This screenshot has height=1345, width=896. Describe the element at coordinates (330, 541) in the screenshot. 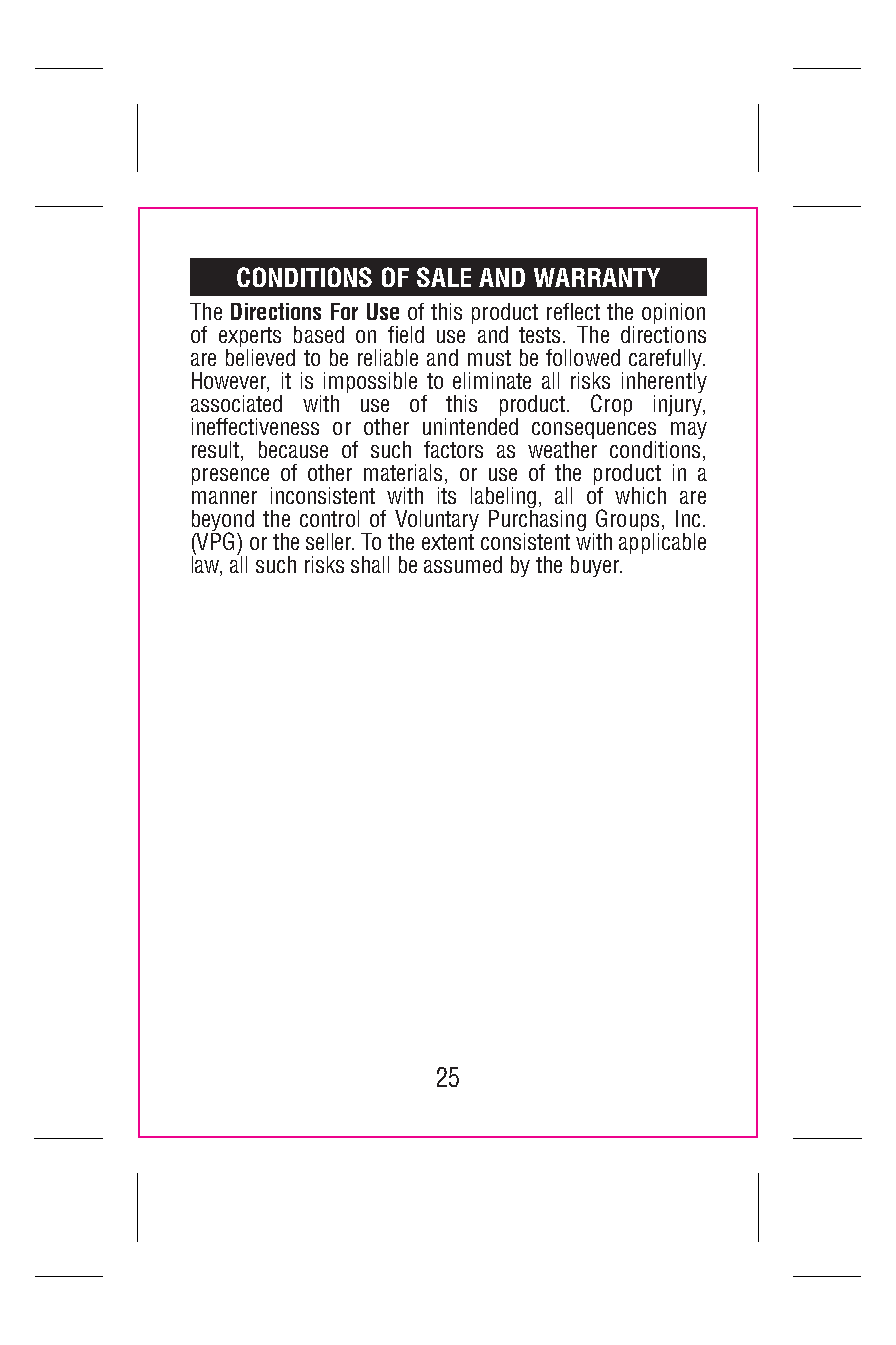

I see `seller` at that location.
